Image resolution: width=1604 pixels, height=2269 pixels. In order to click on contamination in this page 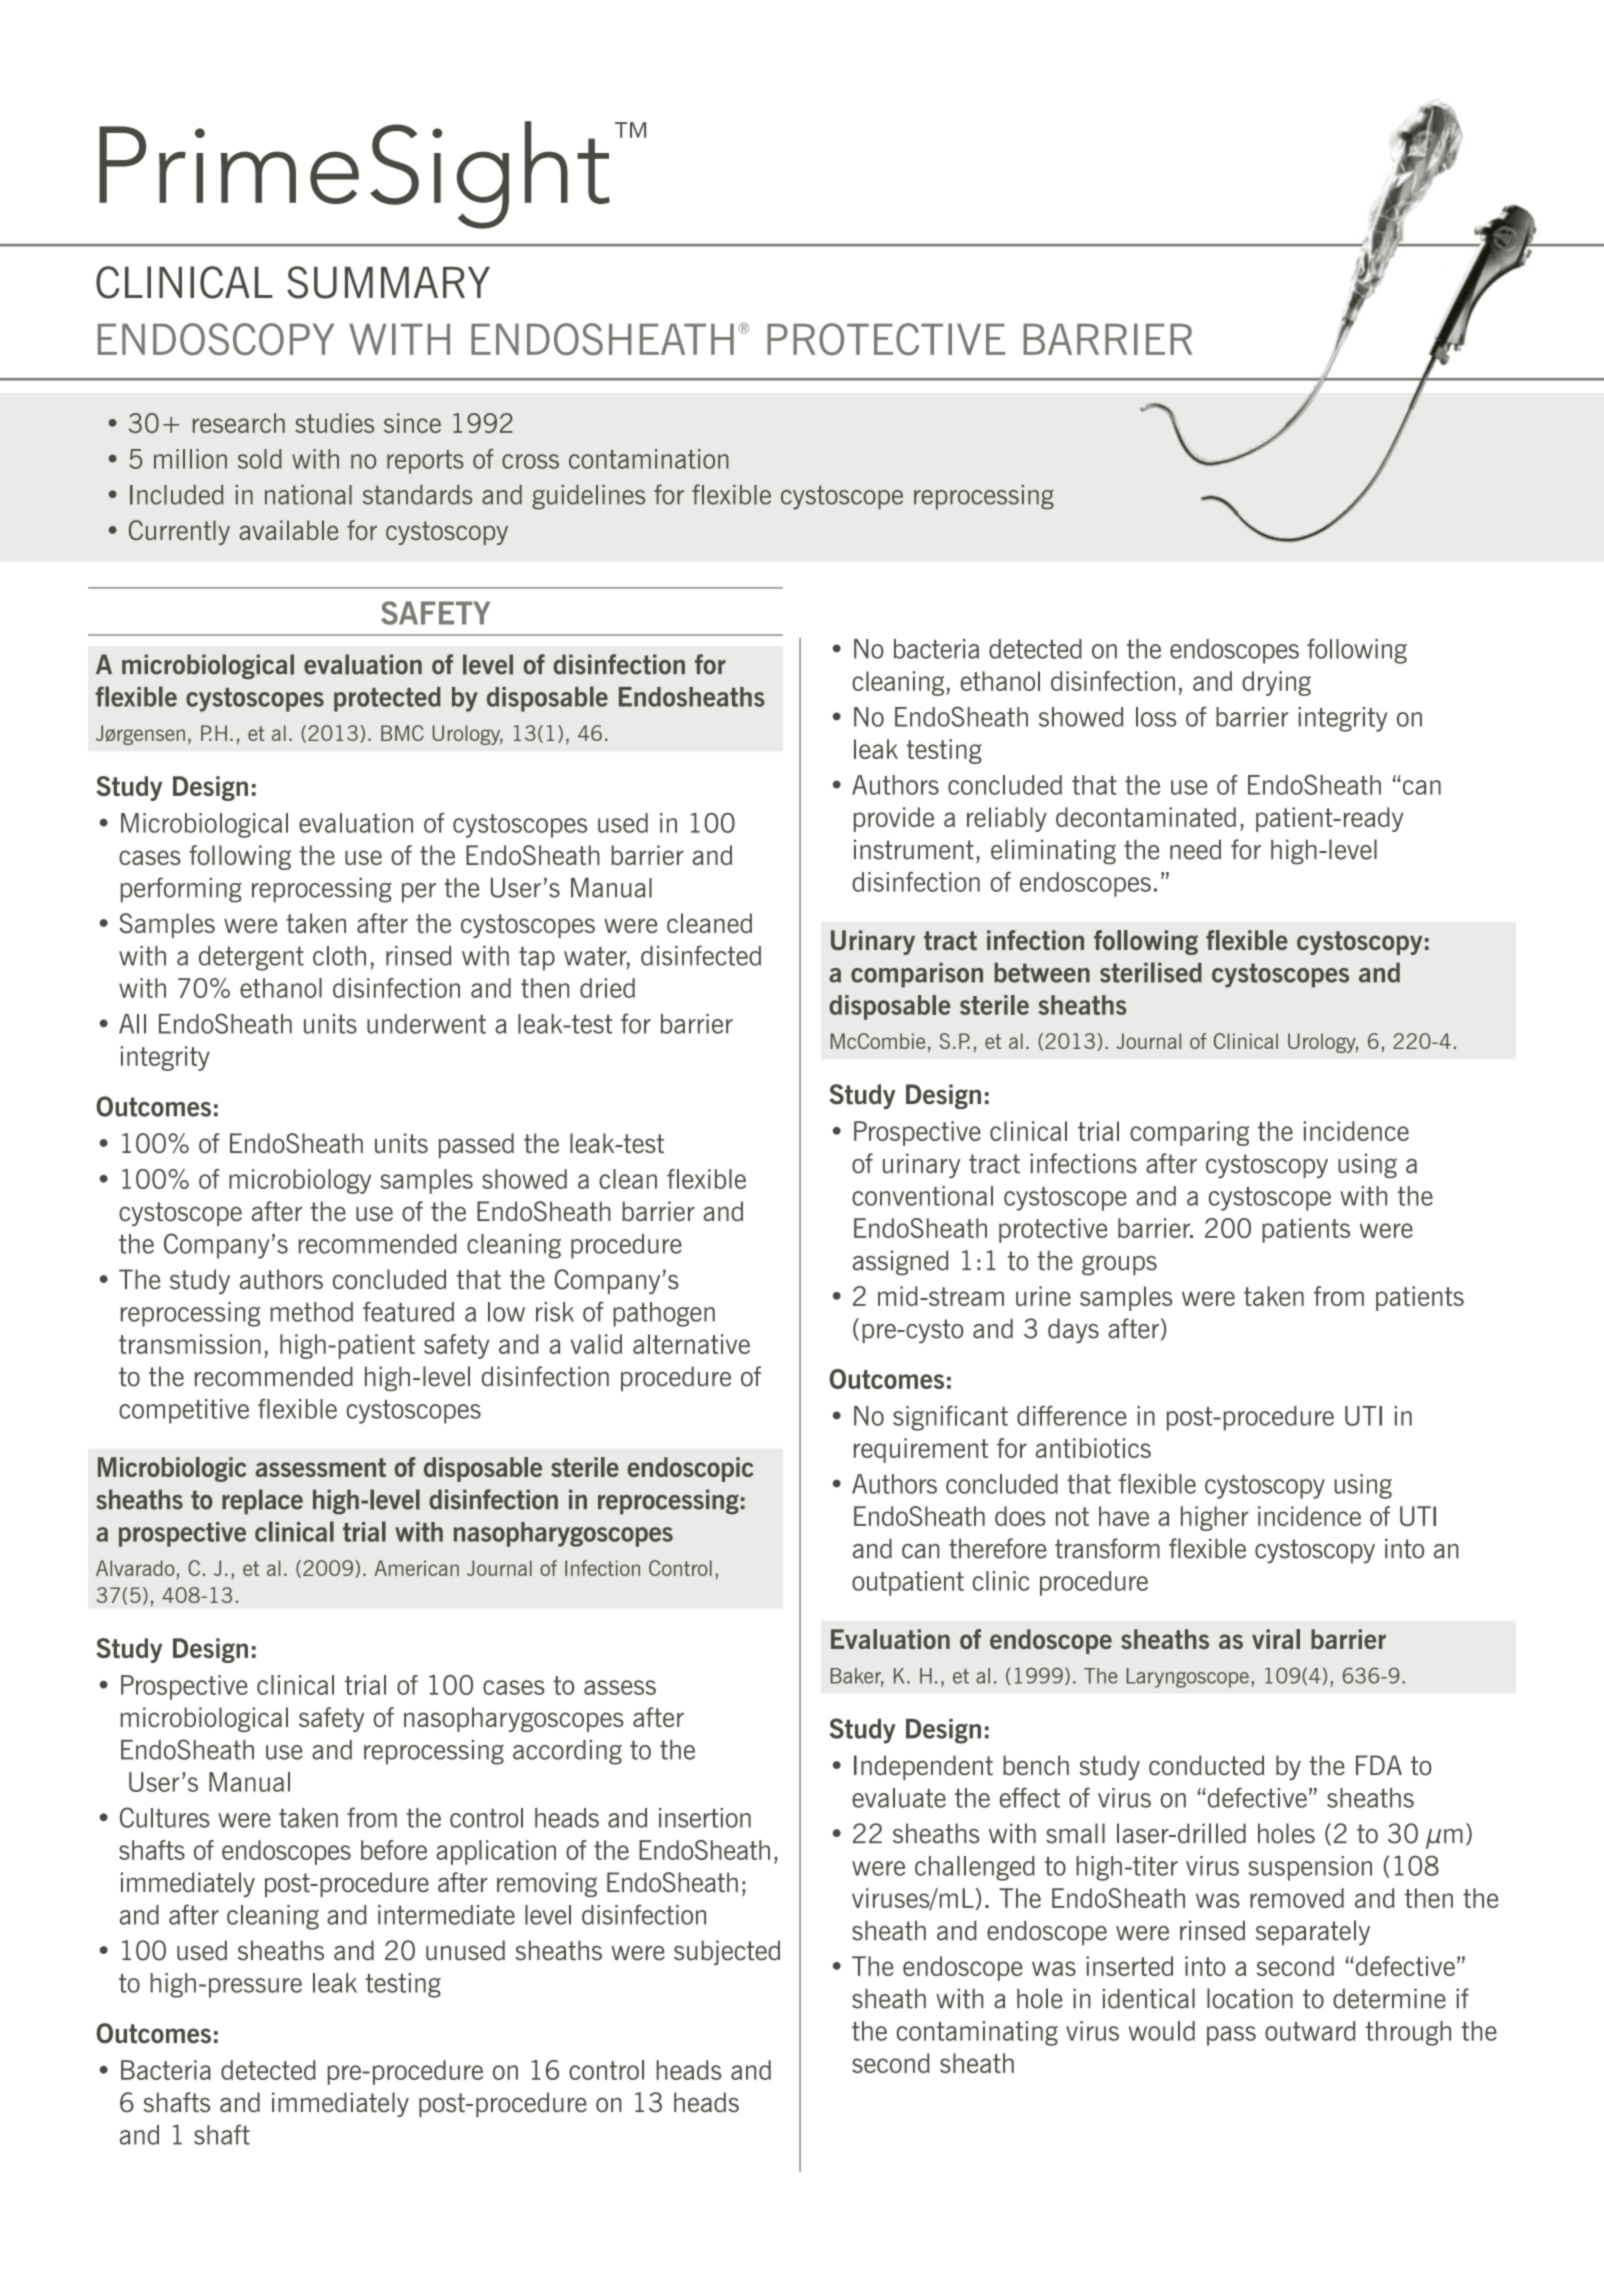, I will do `click(649, 459)`.
